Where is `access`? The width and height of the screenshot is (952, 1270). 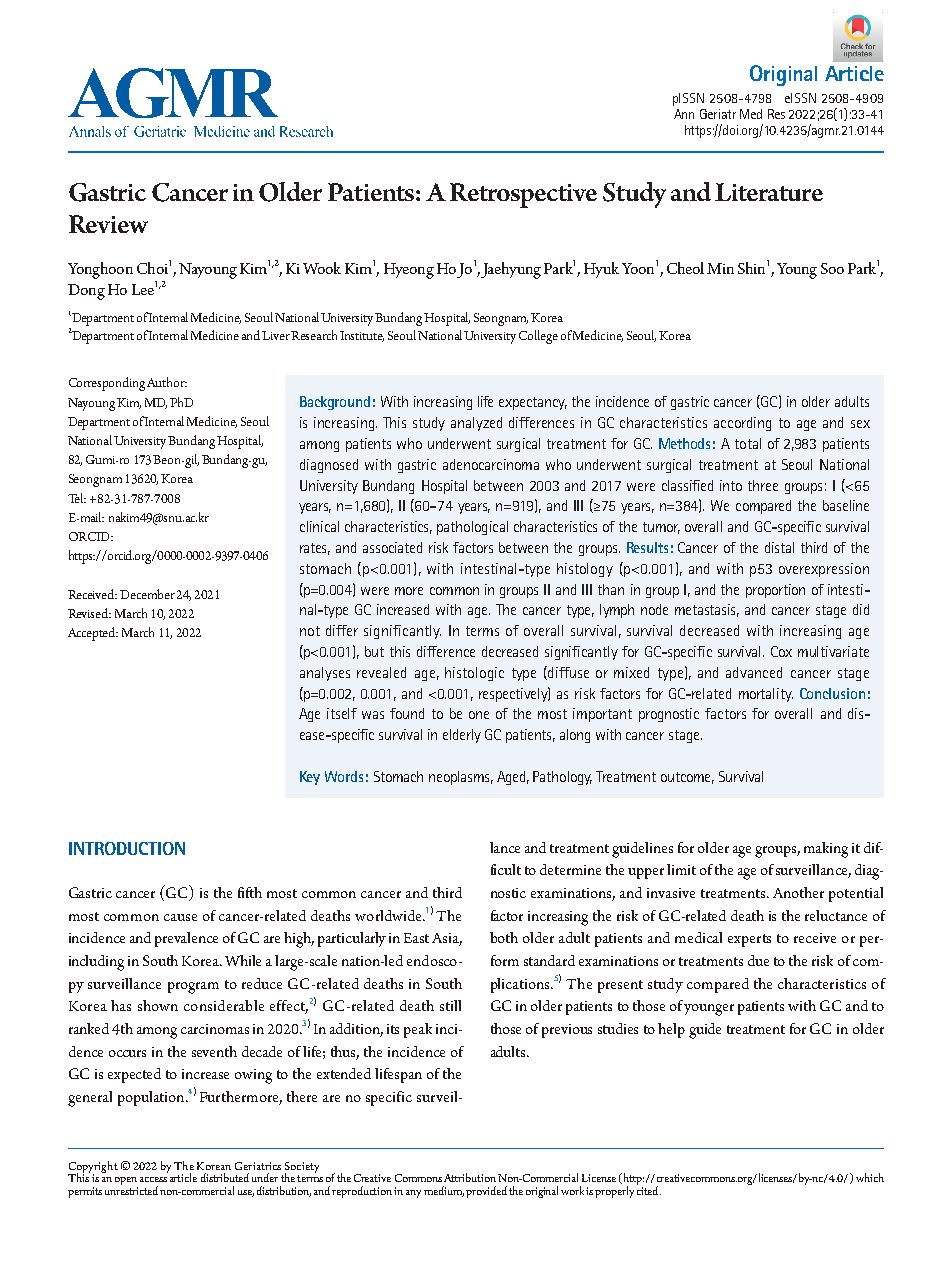 access is located at coordinates (153, 1179).
